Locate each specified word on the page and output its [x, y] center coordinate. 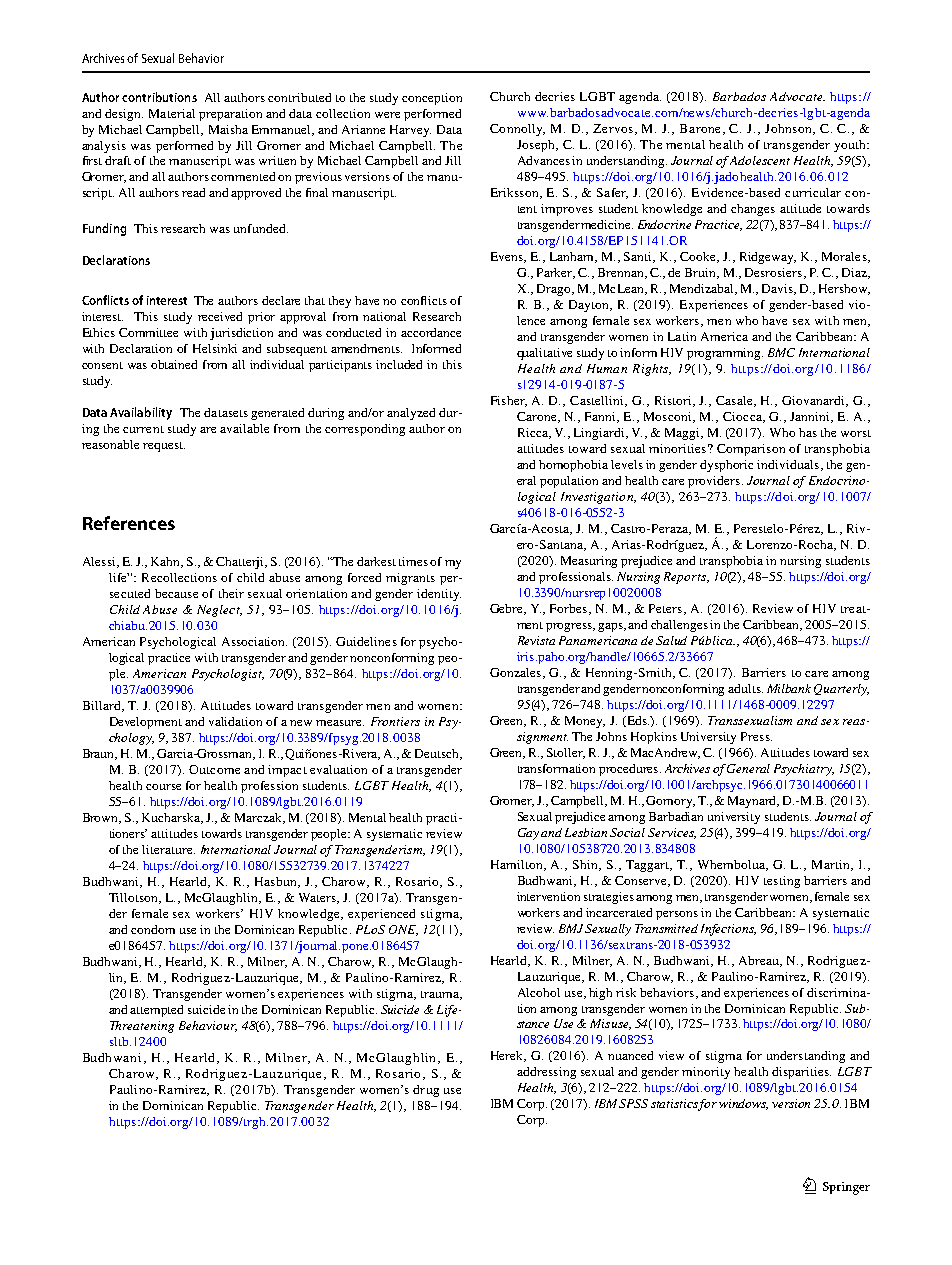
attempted [156, 1011]
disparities [801, 1073]
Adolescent [760, 160]
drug [426, 1091]
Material [172, 113]
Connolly [517, 130]
